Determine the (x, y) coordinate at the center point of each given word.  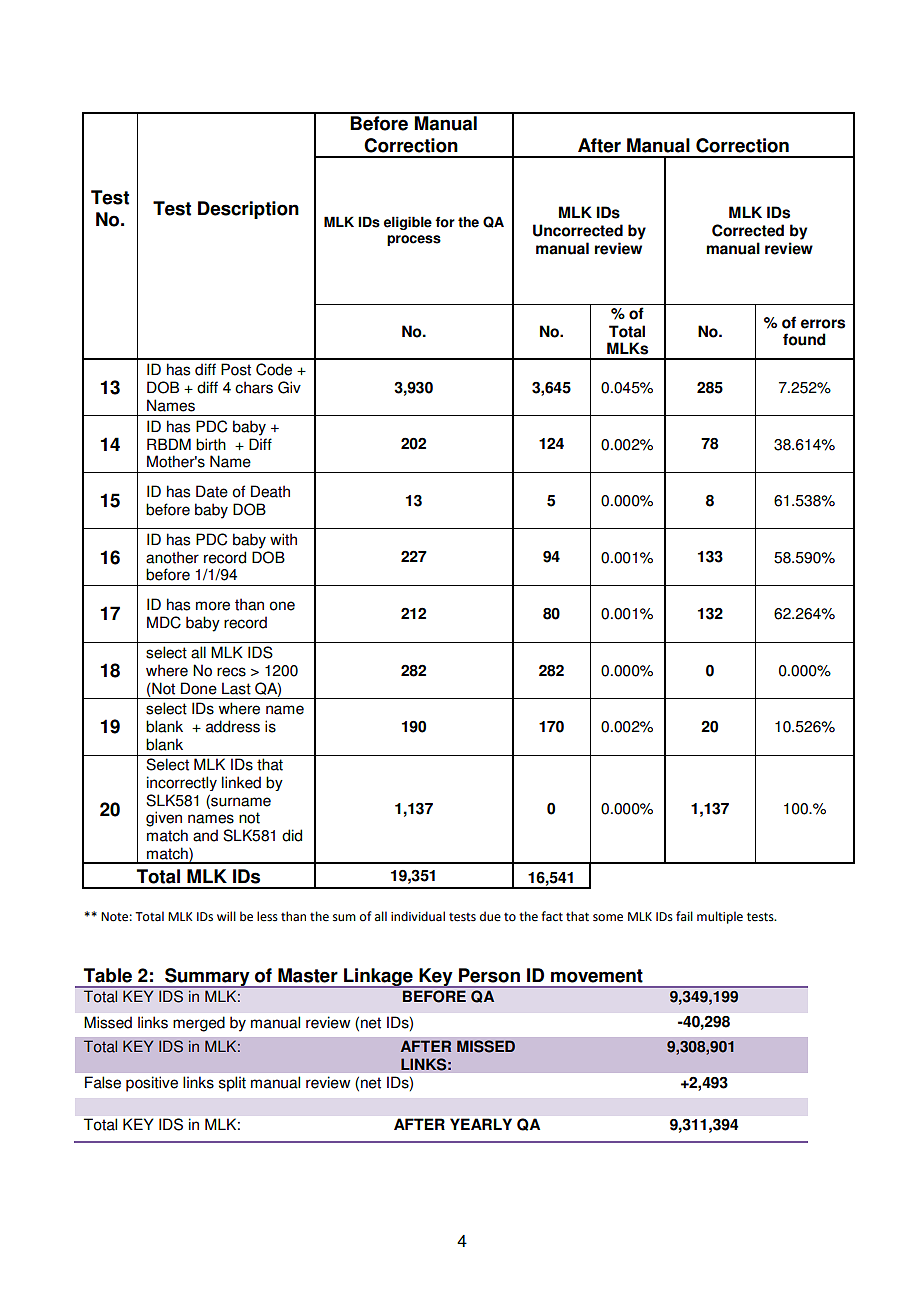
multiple (720, 917)
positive (152, 1084)
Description (248, 210)
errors (823, 324)
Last (236, 688)
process (414, 240)
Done (199, 688)
